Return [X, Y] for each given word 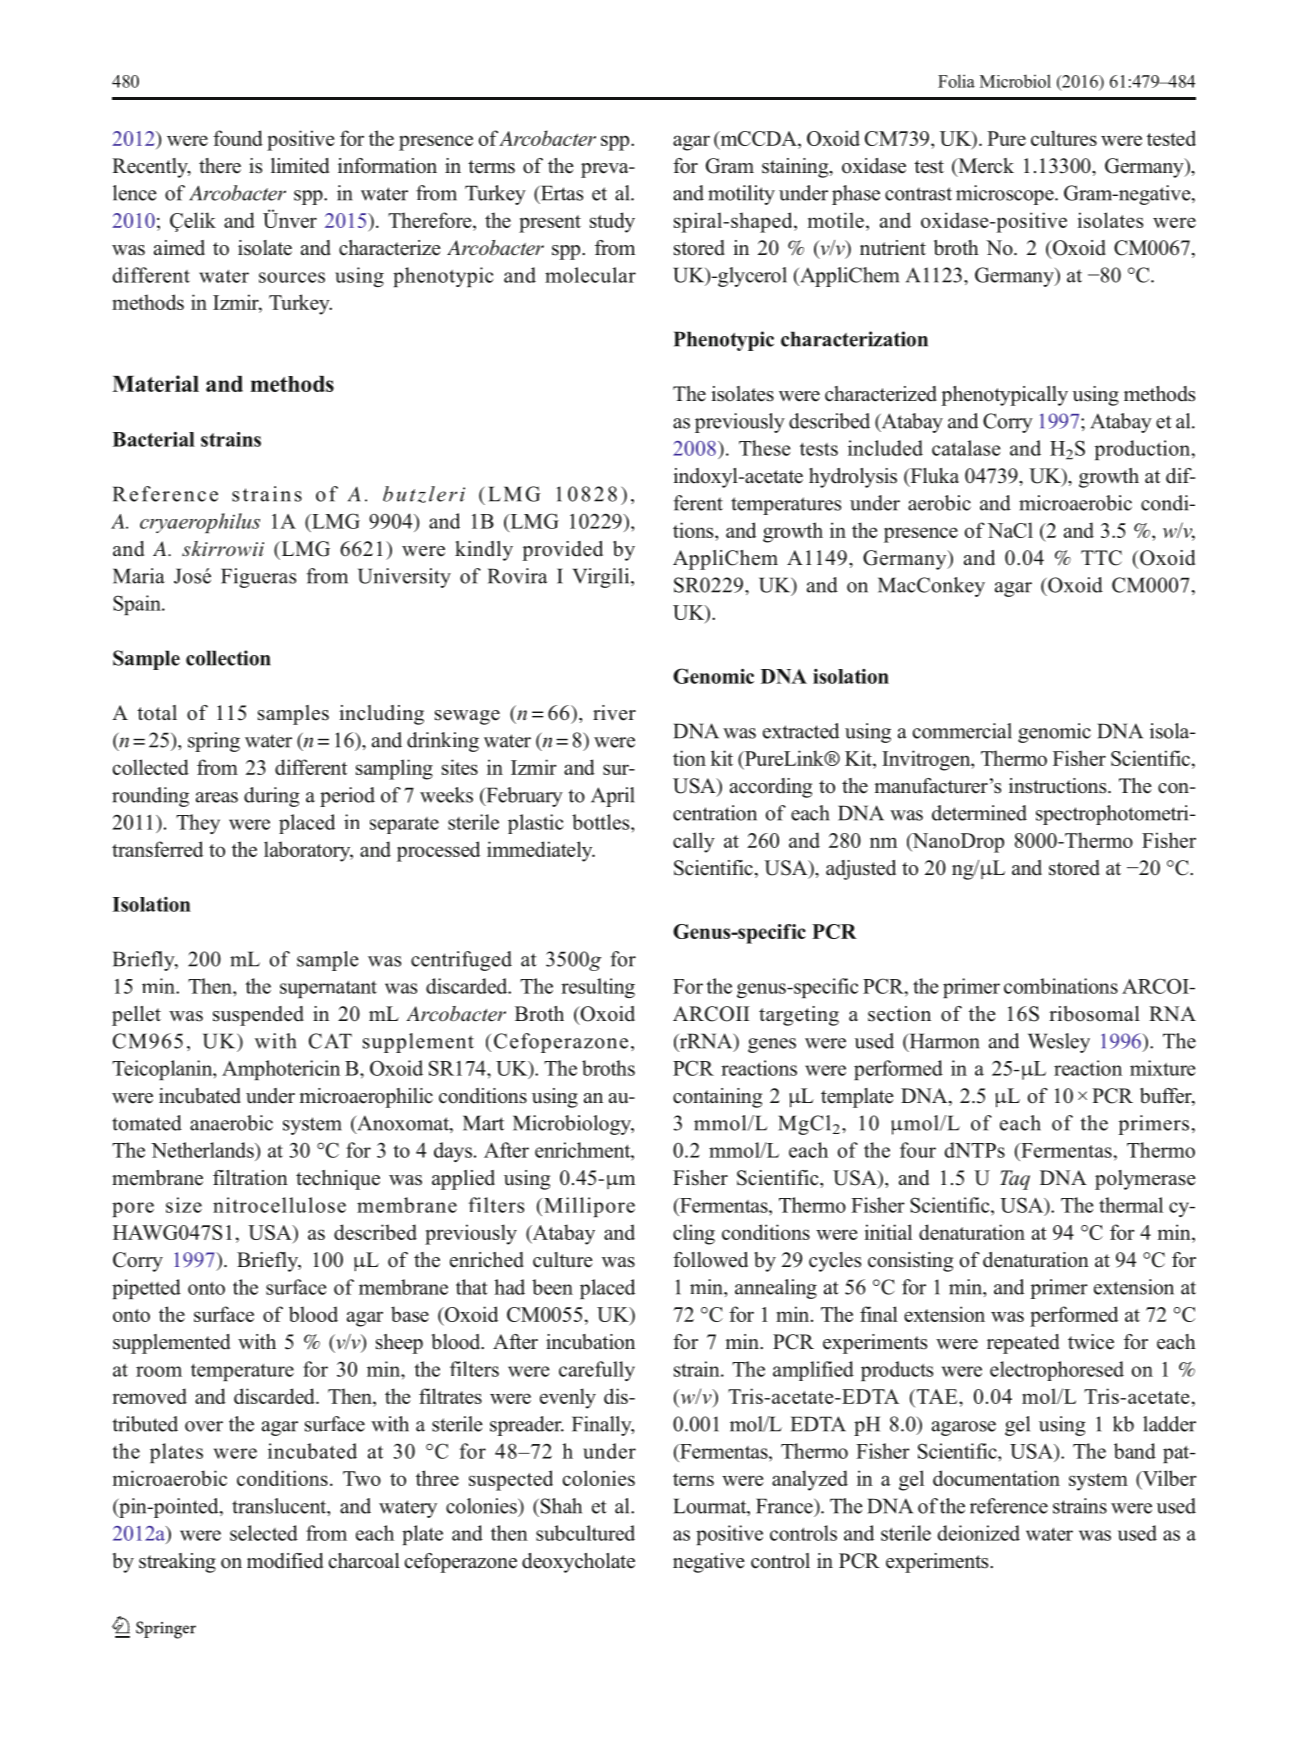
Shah [560, 1506]
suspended [258, 1016]
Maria [139, 576]
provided [562, 551]
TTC [1101, 558]
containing [717, 1098]
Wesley [1059, 1043]
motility [741, 195]
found [238, 138]
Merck [985, 167]
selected [264, 1533]
